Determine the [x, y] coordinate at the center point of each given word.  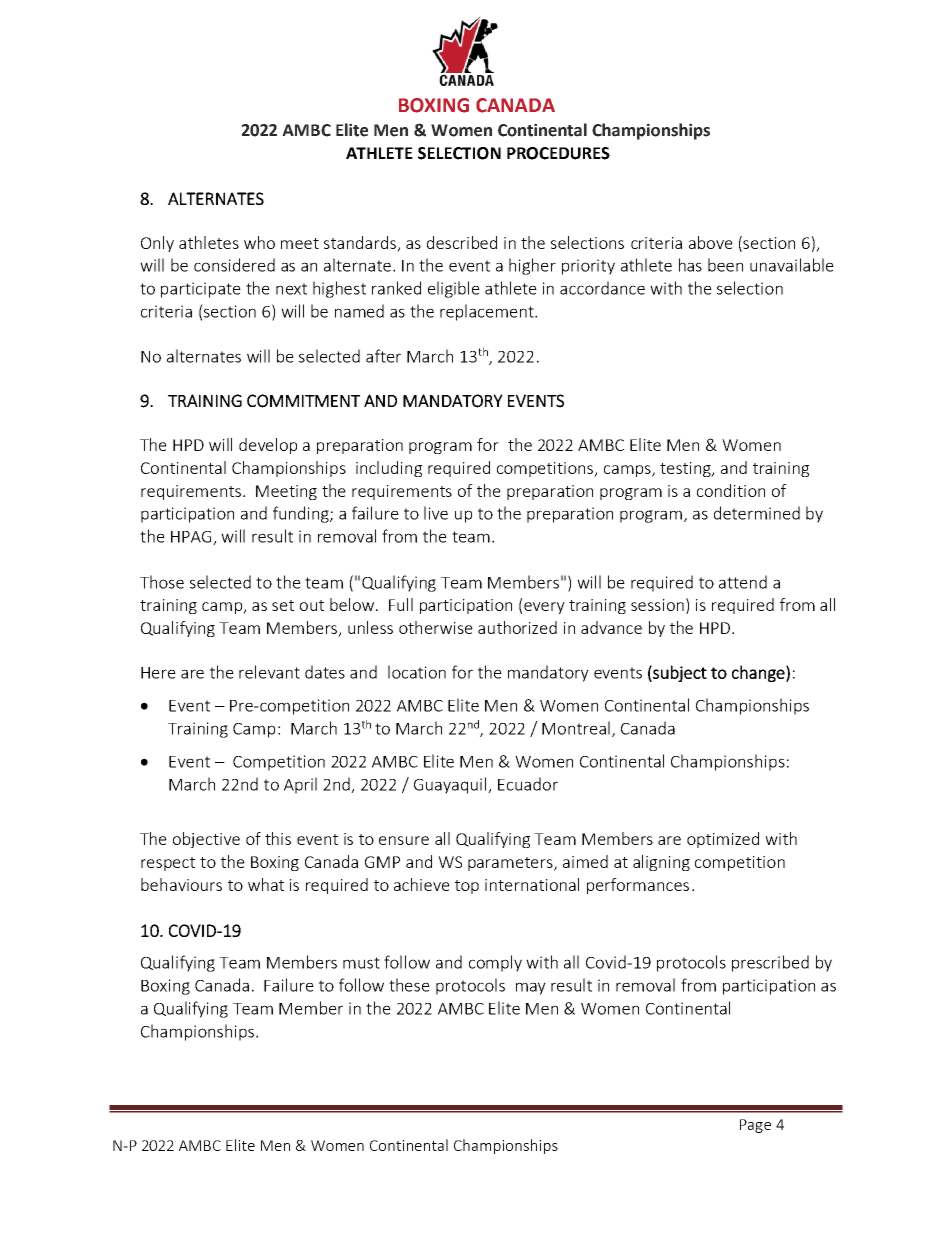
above [711, 242]
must [361, 963]
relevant [269, 672]
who [259, 242]
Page [755, 1126]
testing [686, 469]
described [462, 242]
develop [268, 446]
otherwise [436, 627]
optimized [723, 840]
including [389, 469]
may [531, 988]
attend [743, 582]
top [467, 887]
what [266, 884]
